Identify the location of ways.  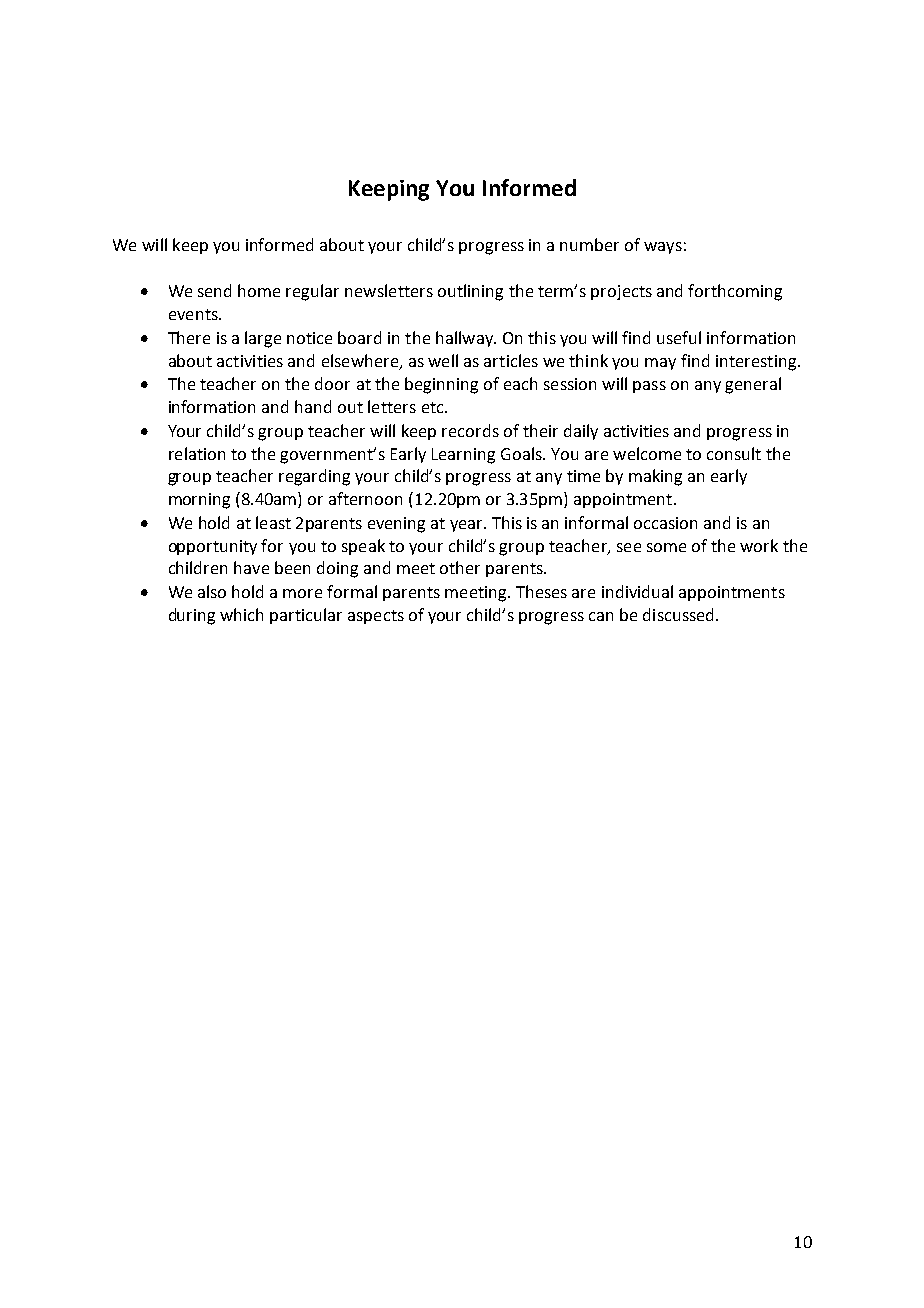
(663, 248).
